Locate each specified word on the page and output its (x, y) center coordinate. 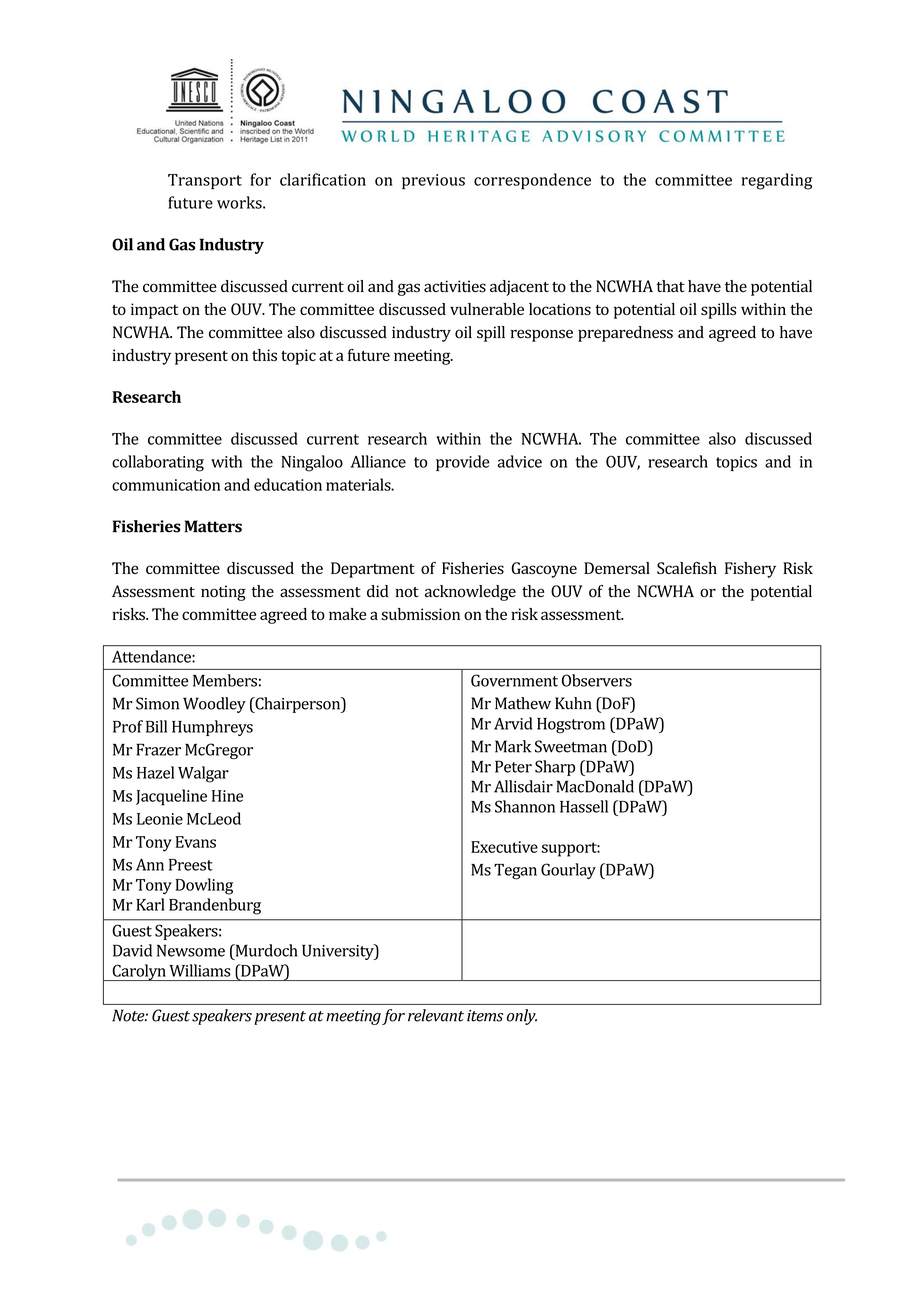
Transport (205, 181)
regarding (776, 181)
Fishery (750, 570)
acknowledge (470, 593)
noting (223, 593)
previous (433, 181)
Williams (199, 970)
